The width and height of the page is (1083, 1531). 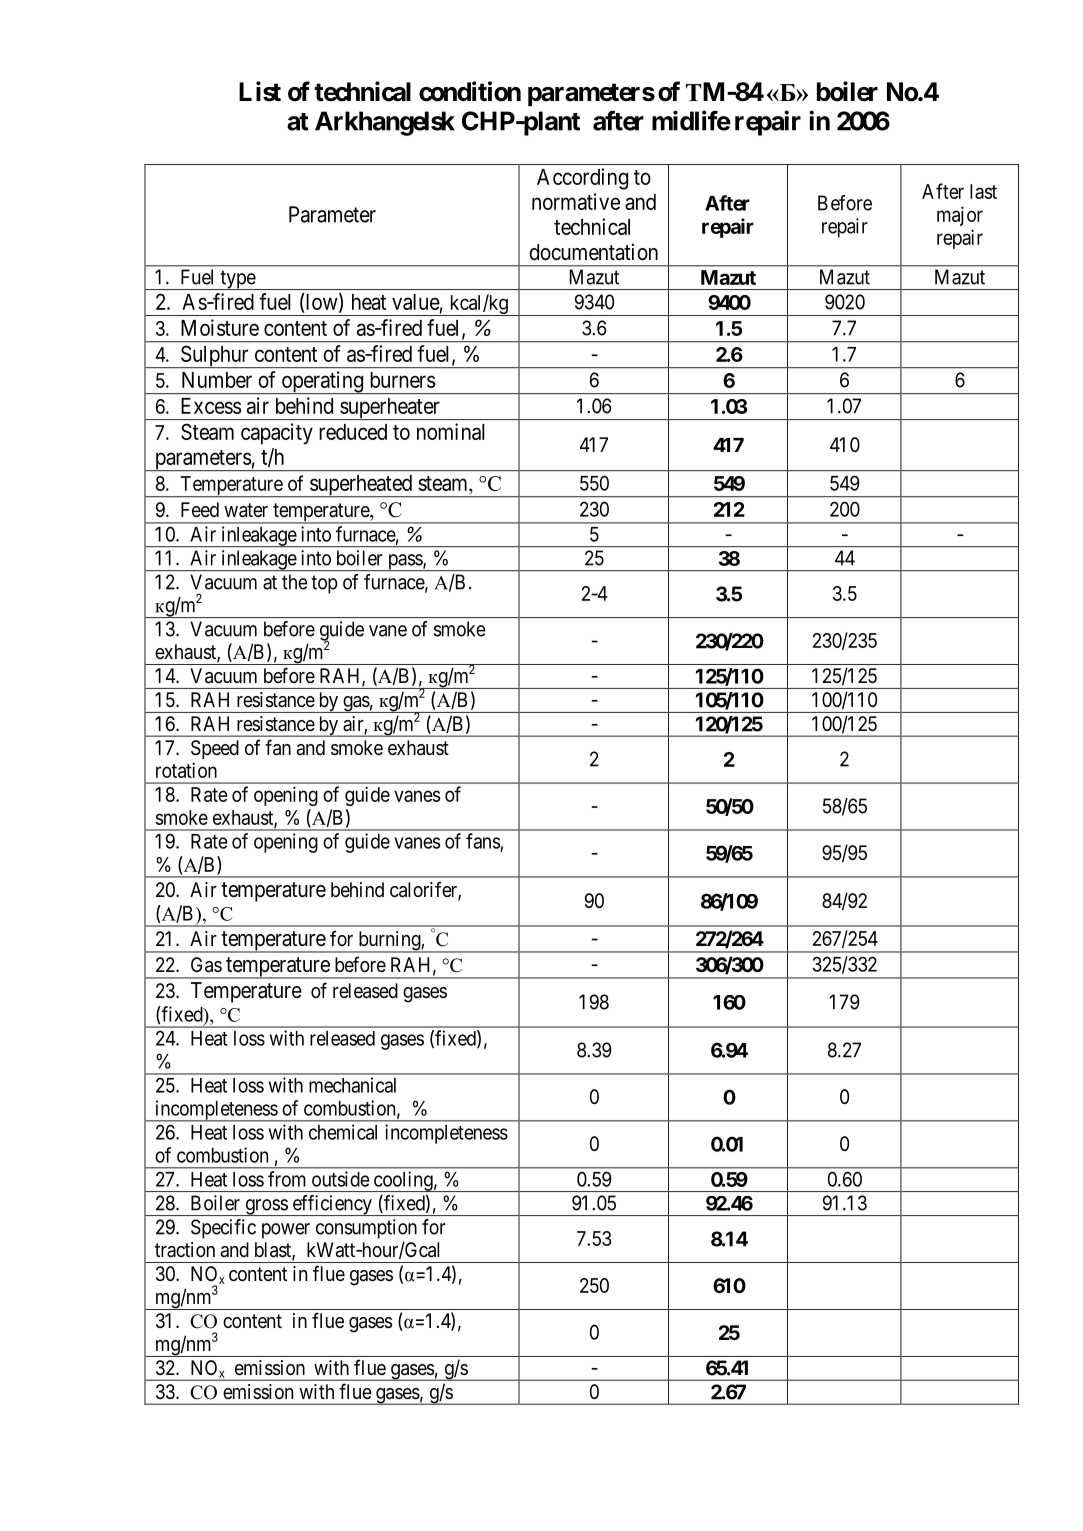 What do you see at coordinates (451, 431) in the page?
I see `nominal` at bounding box center [451, 431].
